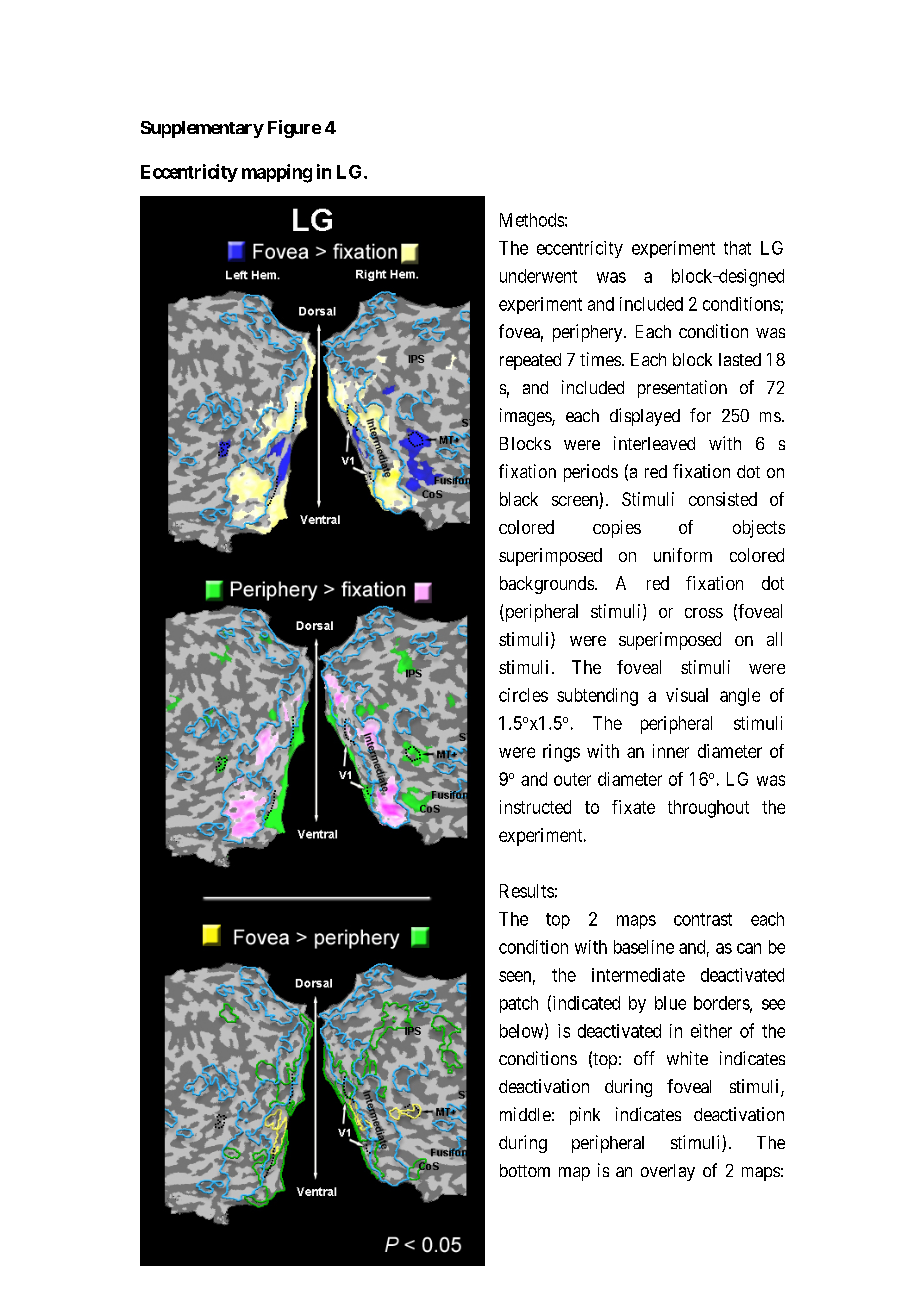 Image resolution: width=924 pixels, height=1308 pixels. Describe the element at coordinates (523, 695) in the screenshot. I see `circles` at that location.
